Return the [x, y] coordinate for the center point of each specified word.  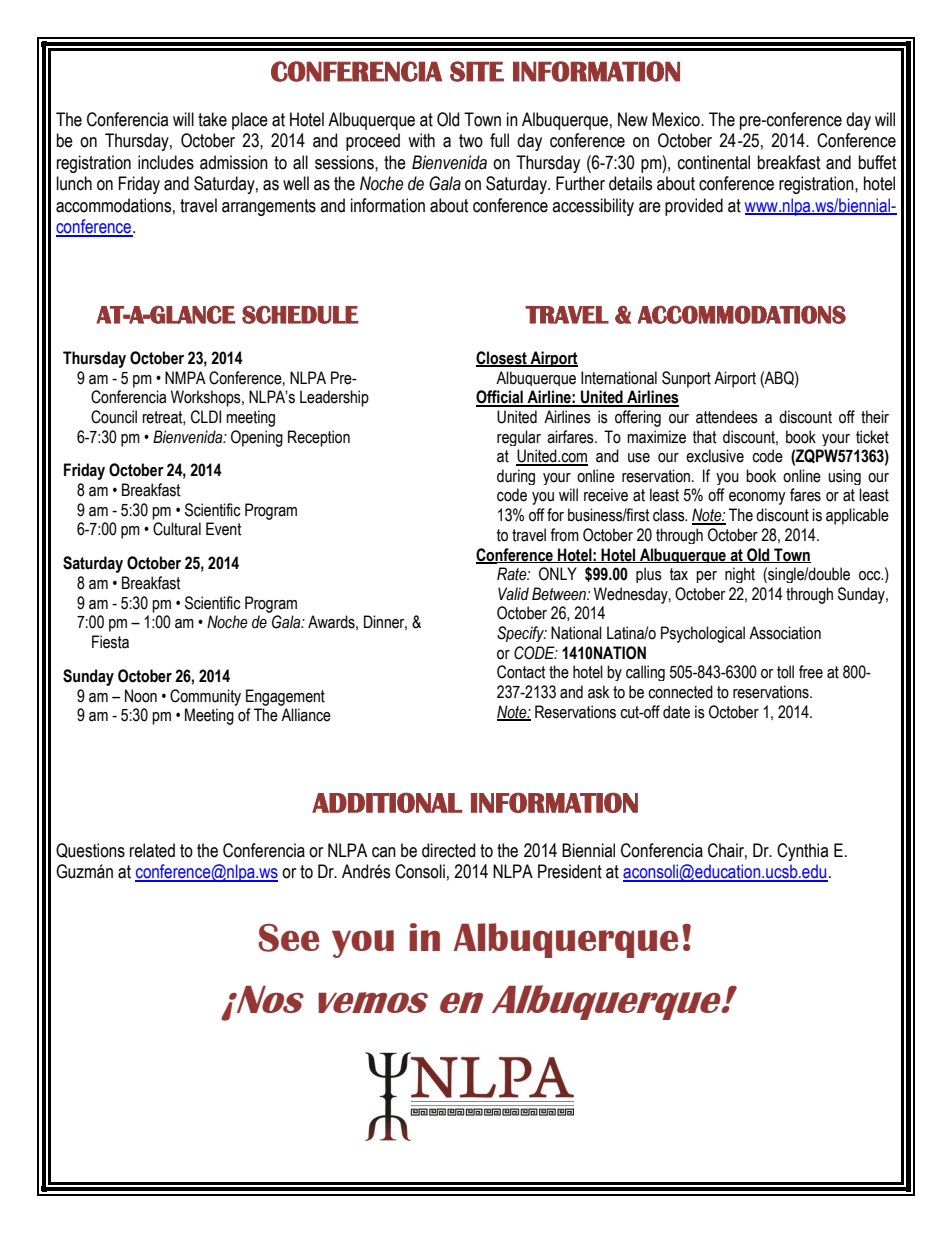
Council [114, 417]
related [152, 850]
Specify [522, 634]
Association [785, 633]
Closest [502, 359]
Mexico [677, 119]
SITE [477, 71]
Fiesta [110, 642]
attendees [727, 417]
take [212, 119]
